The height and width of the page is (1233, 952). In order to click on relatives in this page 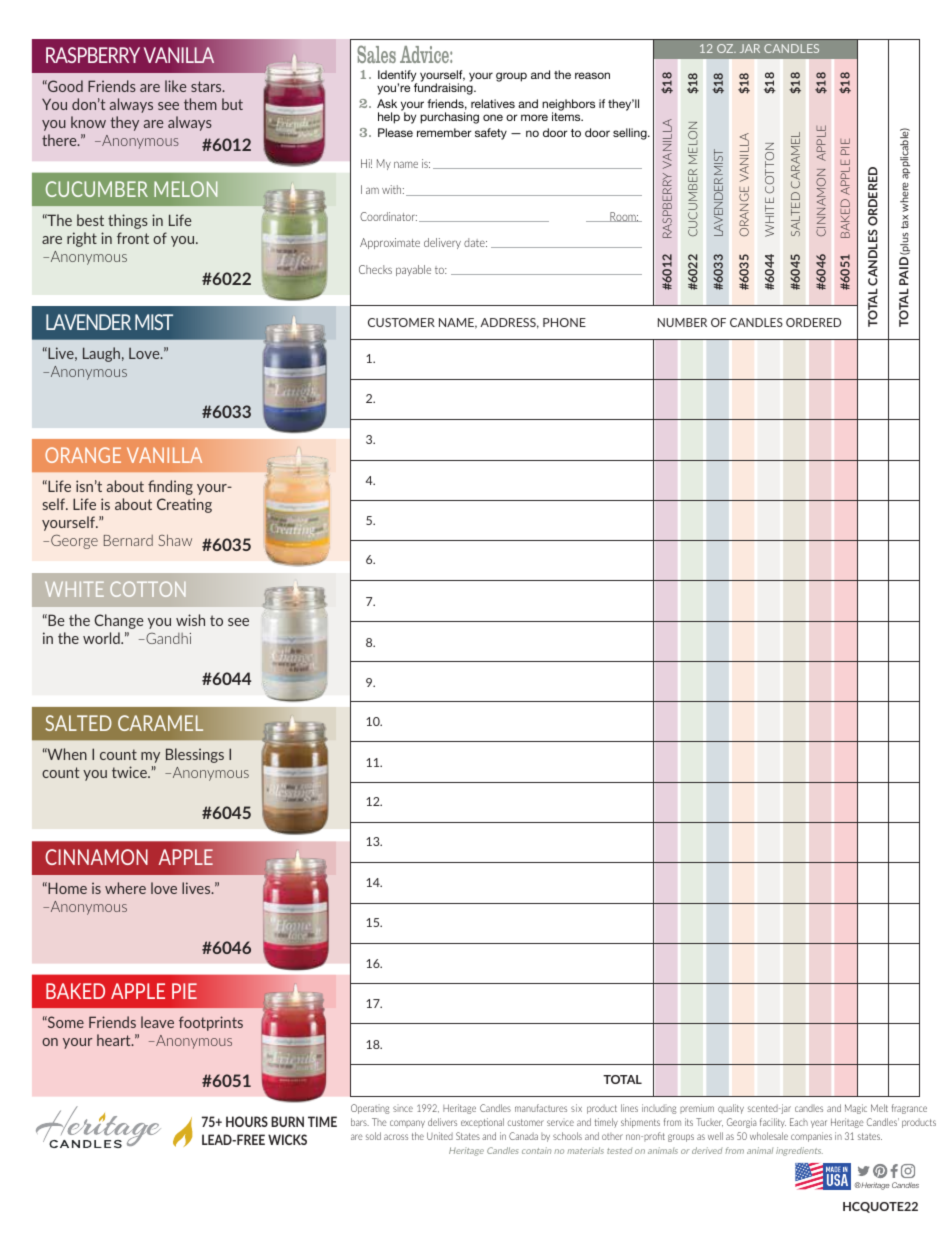, I will do `click(493, 103)`.
